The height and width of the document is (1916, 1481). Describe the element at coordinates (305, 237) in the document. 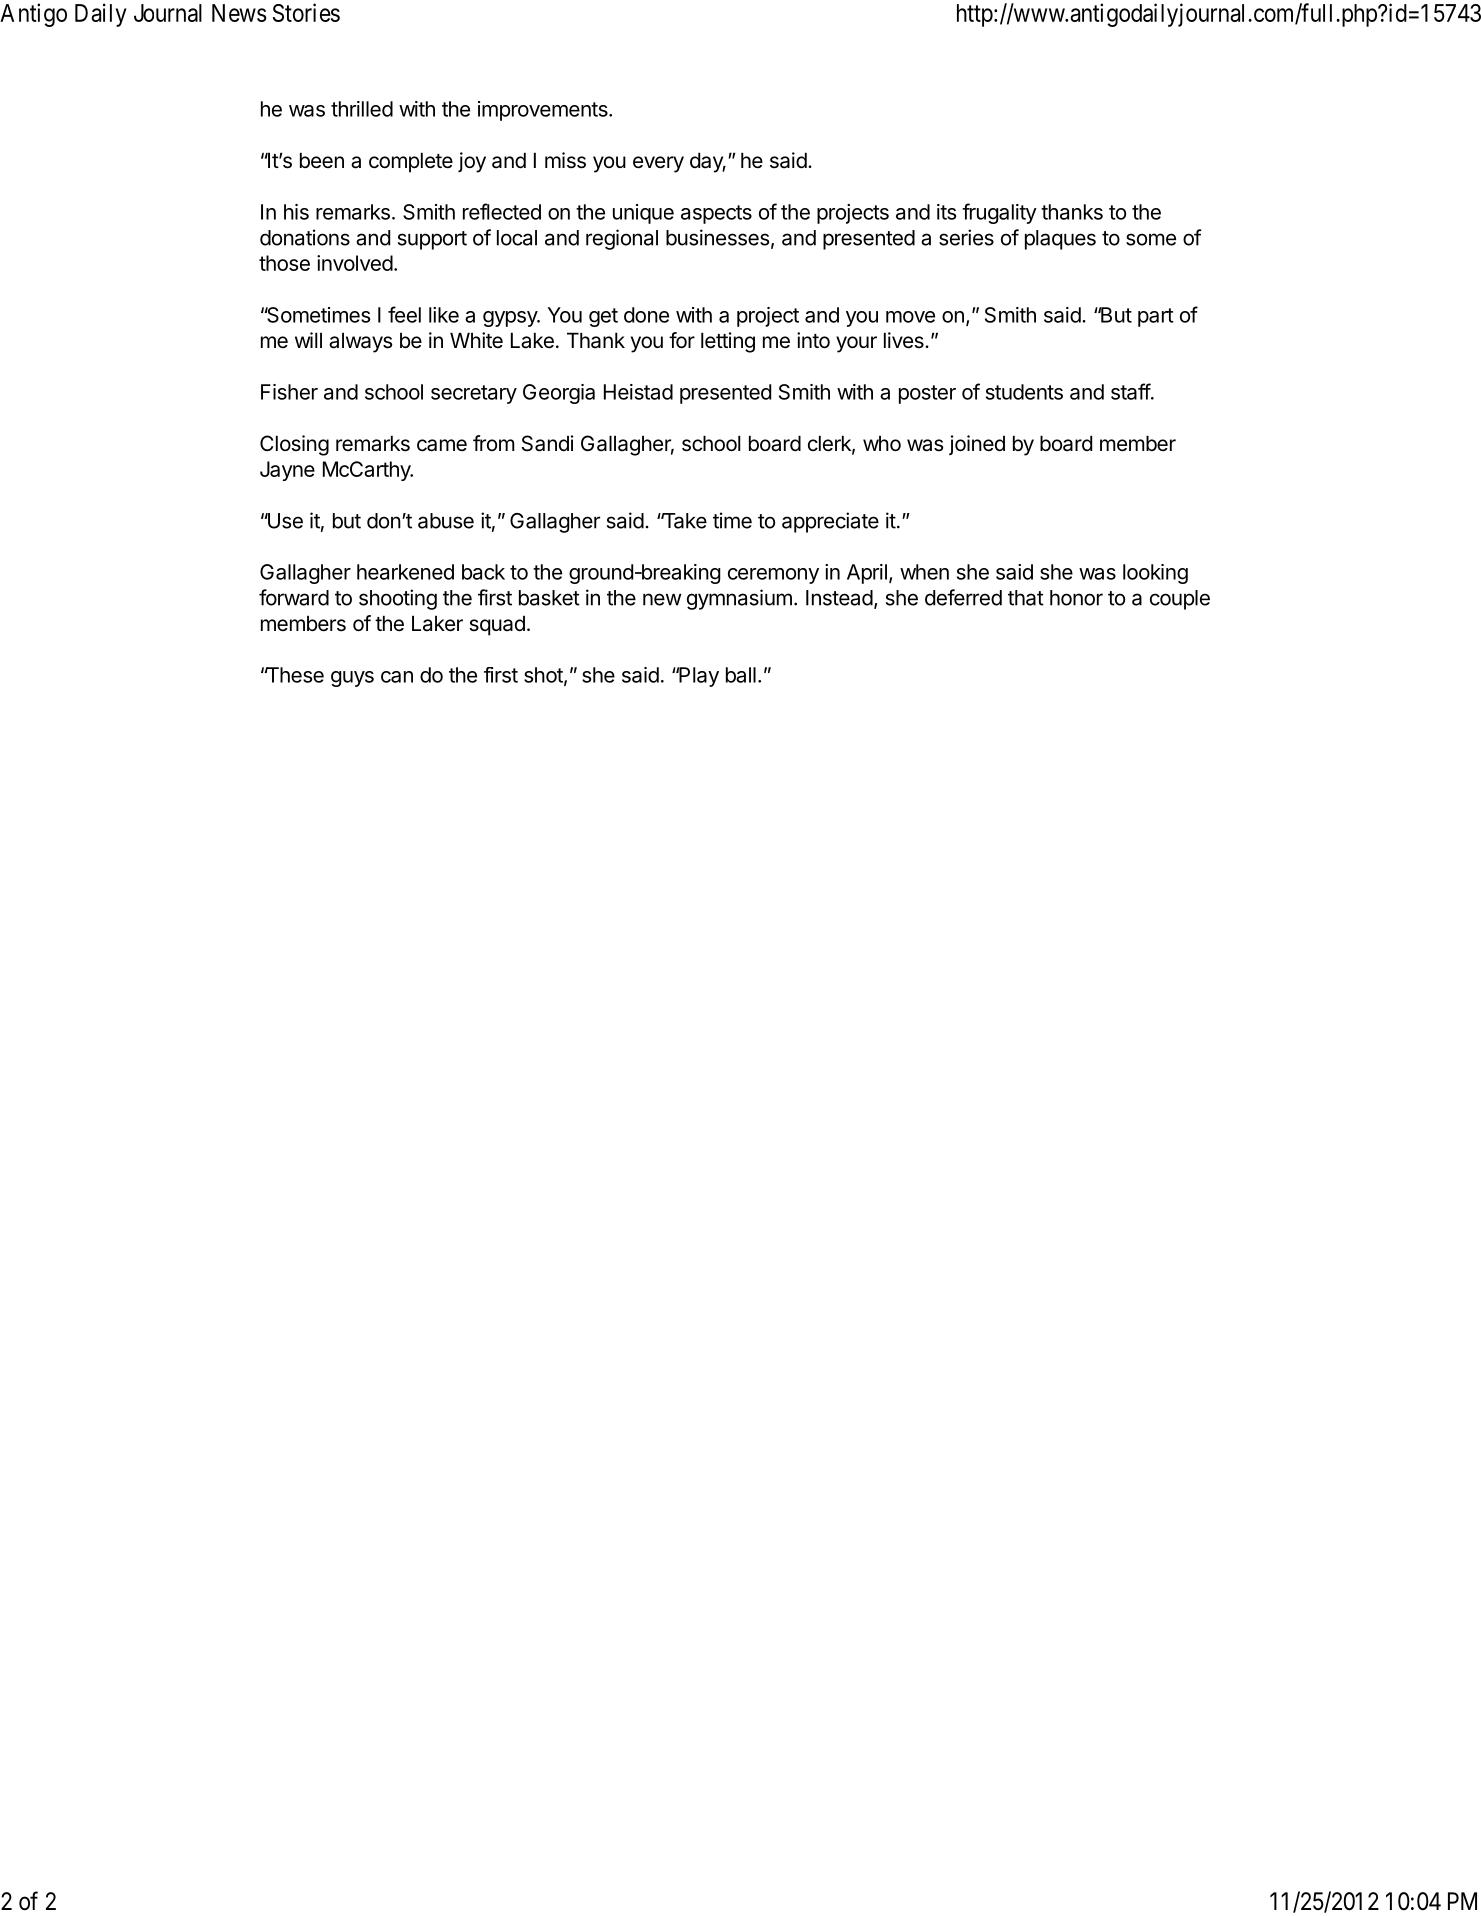

I see `donations` at that location.
